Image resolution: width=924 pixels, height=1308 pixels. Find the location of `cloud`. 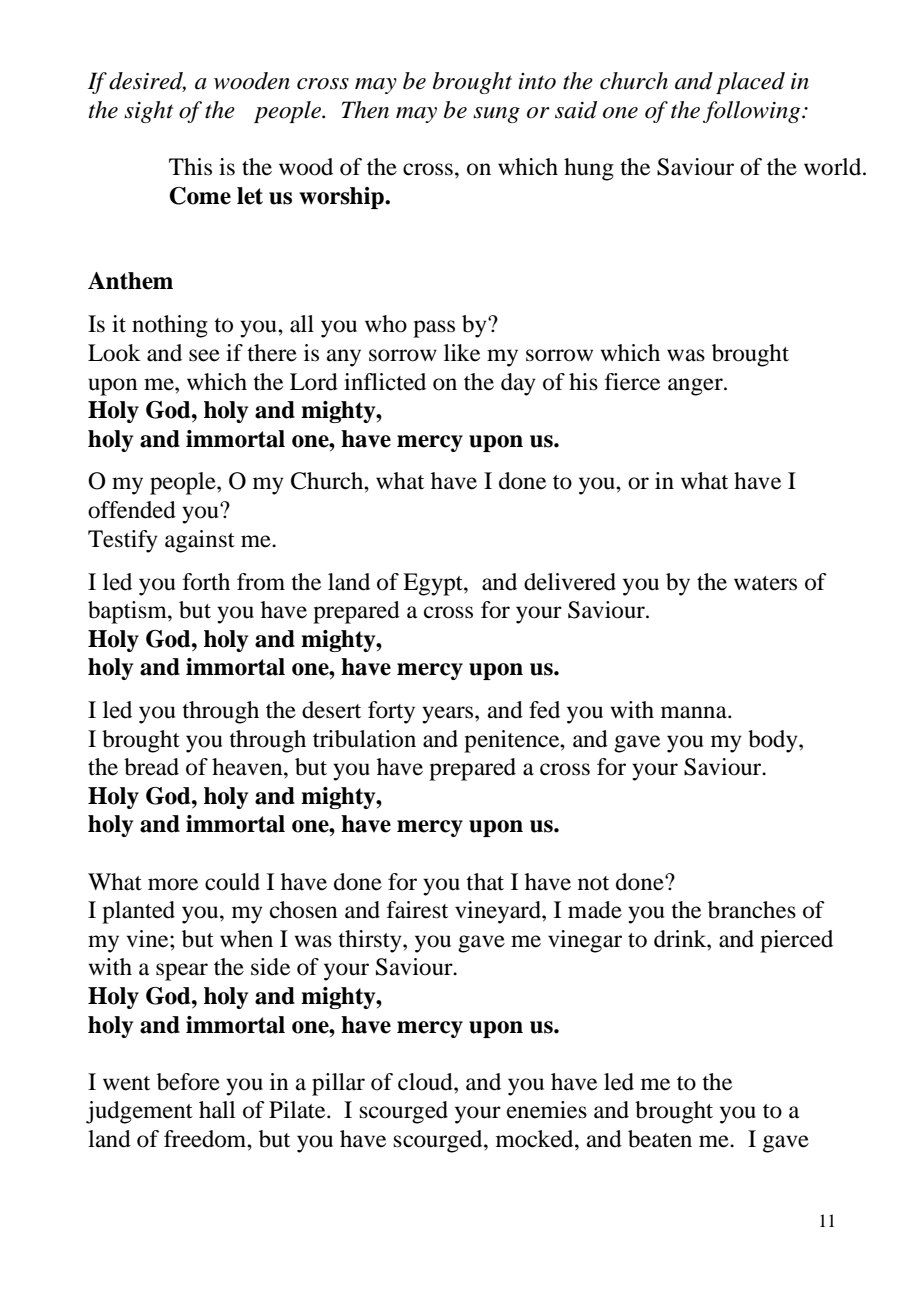

cloud is located at coordinates (426, 1082).
